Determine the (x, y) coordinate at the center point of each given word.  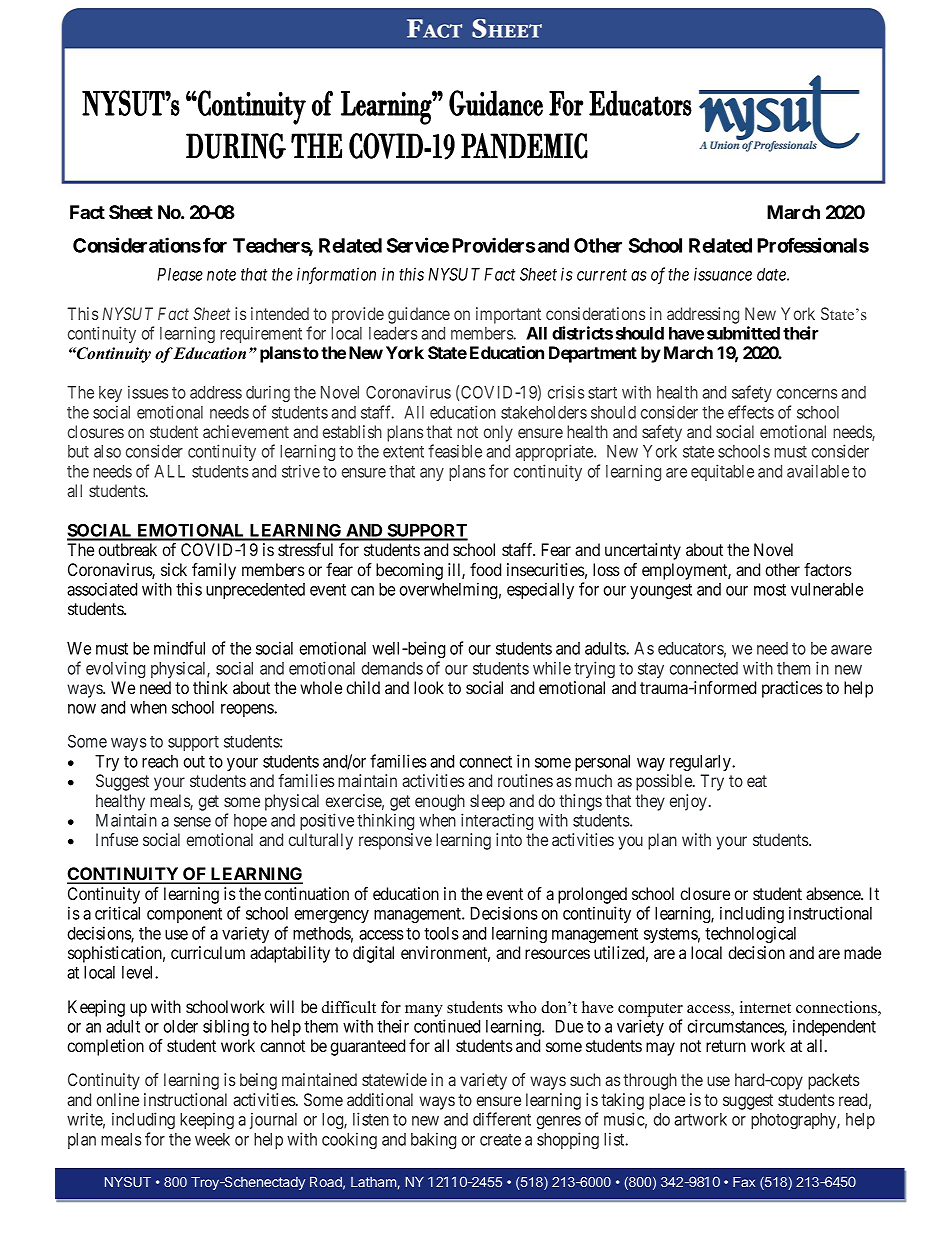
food (485, 569)
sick (174, 569)
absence (834, 893)
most (770, 590)
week (212, 1139)
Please (180, 274)
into (509, 839)
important (508, 315)
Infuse (117, 839)
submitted (743, 333)
